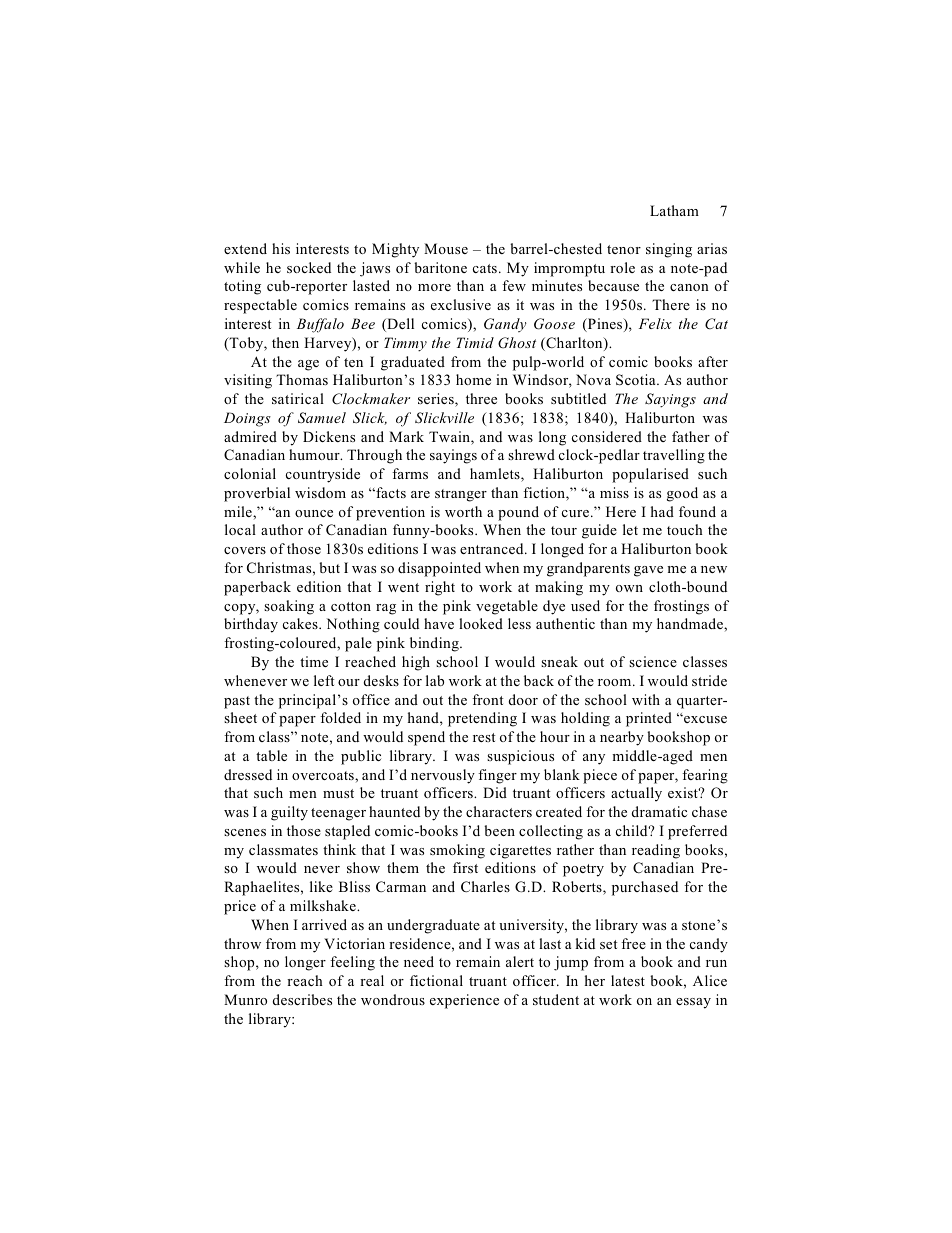 The image size is (952, 1233). What do you see at coordinates (340, 717) in the image?
I see `folded` at bounding box center [340, 717].
